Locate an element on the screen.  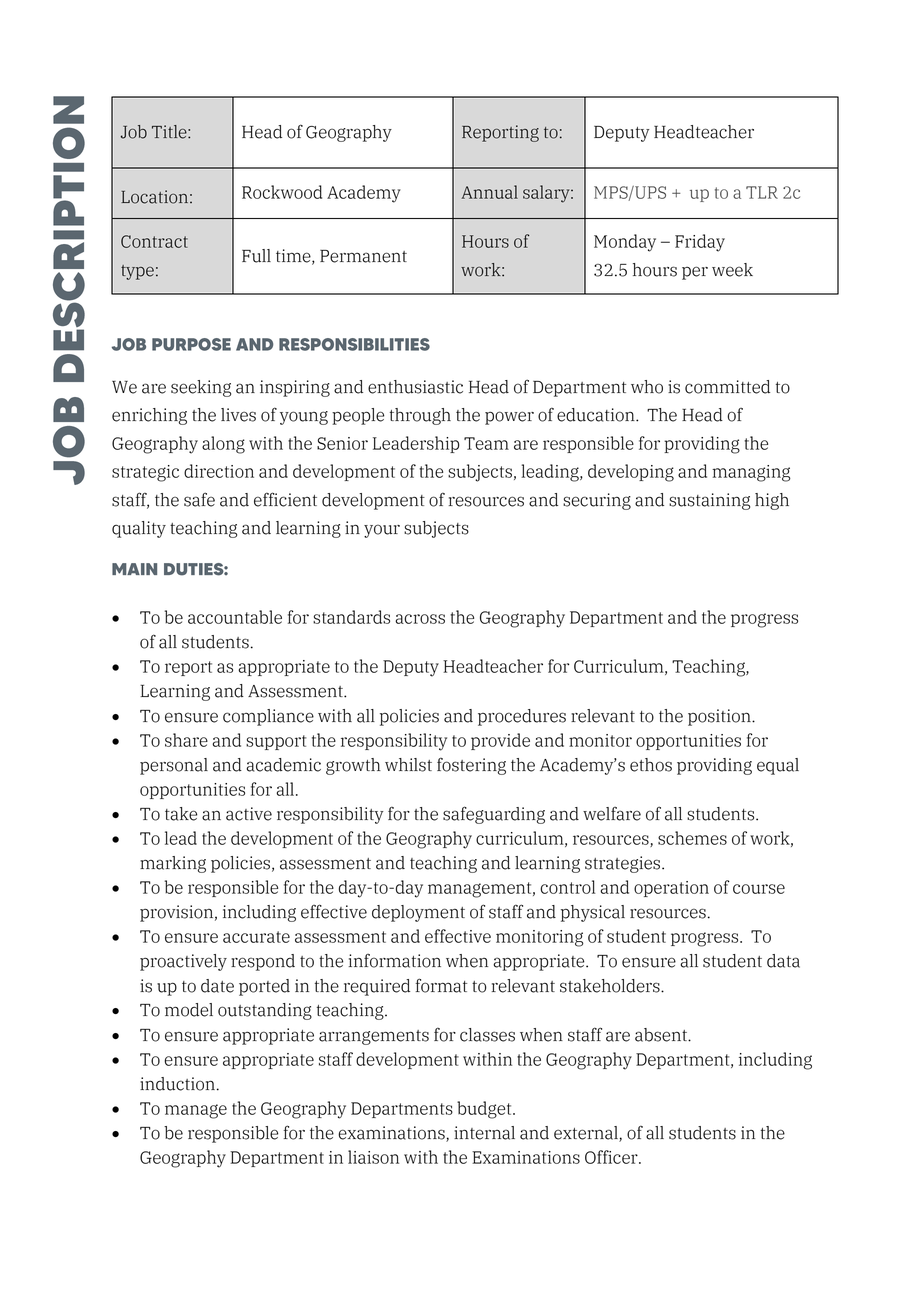
committed is located at coordinates (727, 387).
